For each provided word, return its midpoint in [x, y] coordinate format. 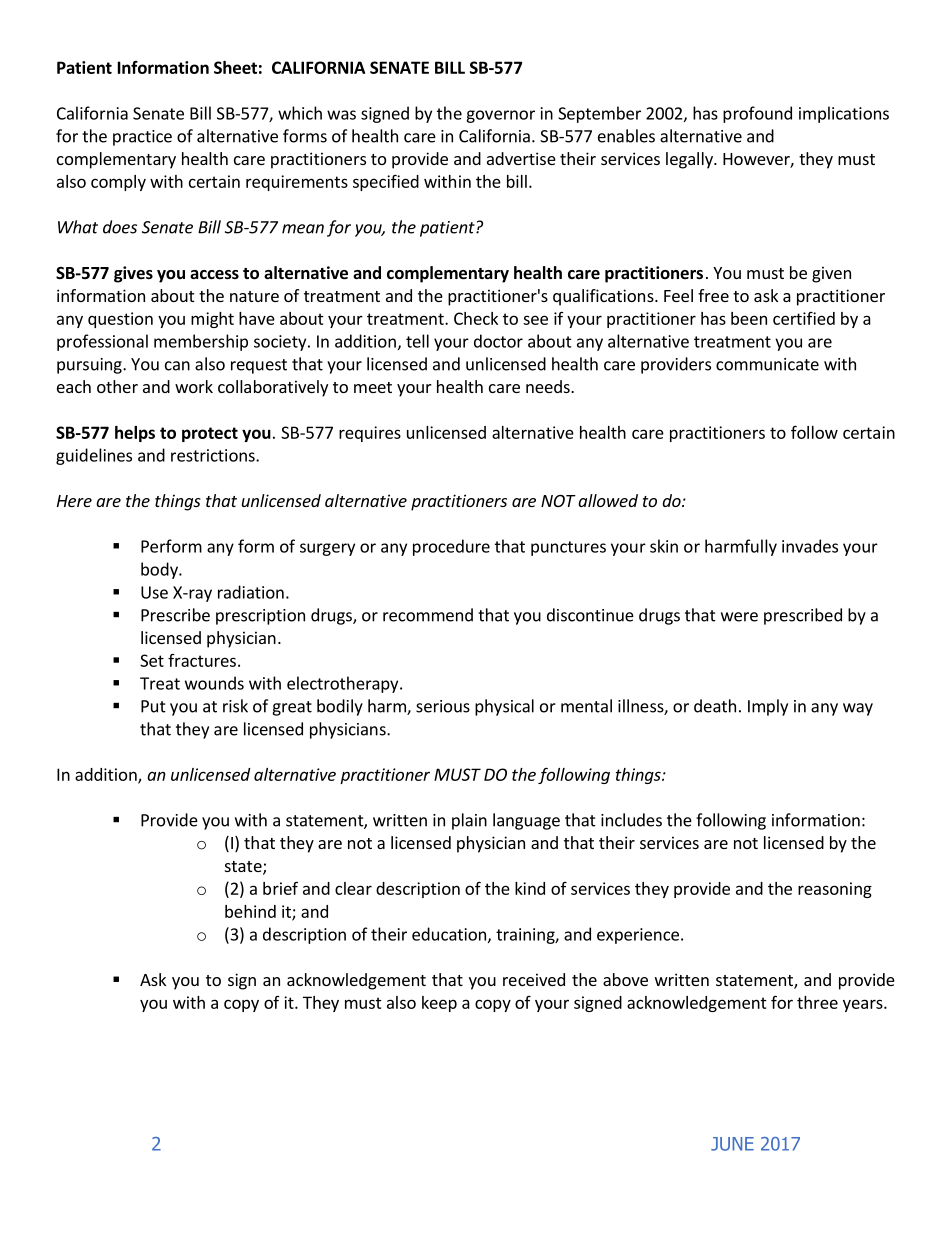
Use [154, 592]
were [739, 617]
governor [500, 116]
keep [439, 1004]
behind [250, 911]
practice [142, 138]
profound [757, 114]
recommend [428, 615]
